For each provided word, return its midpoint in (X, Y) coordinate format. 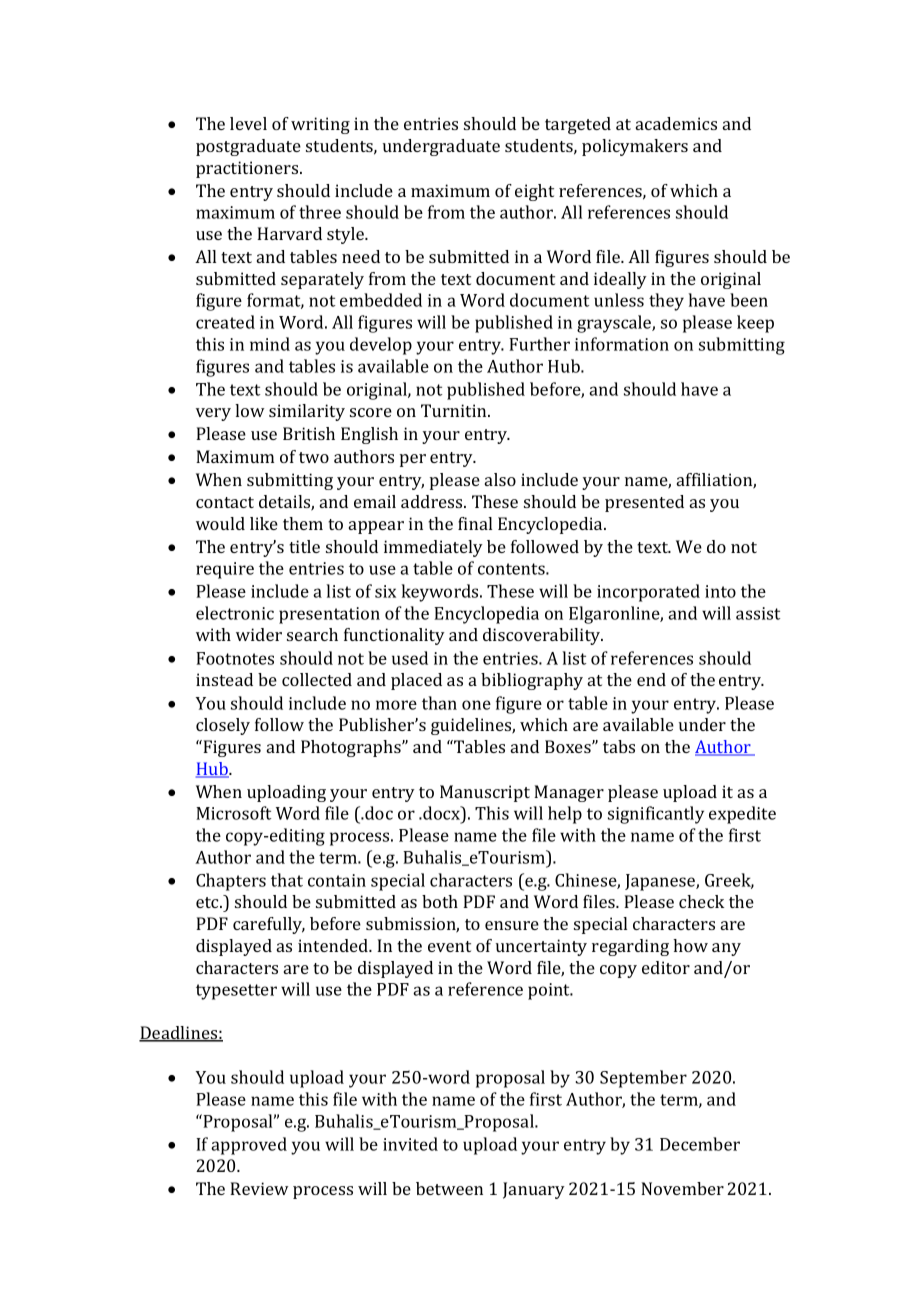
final (475, 523)
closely (223, 726)
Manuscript (485, 793)
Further (539, 344)
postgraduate (248, 147)
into (720, 591)
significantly (656, 815)
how (690, 945)
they (666, 302)
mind (270, 344)
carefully (269, 925)
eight (534, 192)
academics (676, 123)
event (449, 946)
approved (249, 1146)
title (304, 546)
